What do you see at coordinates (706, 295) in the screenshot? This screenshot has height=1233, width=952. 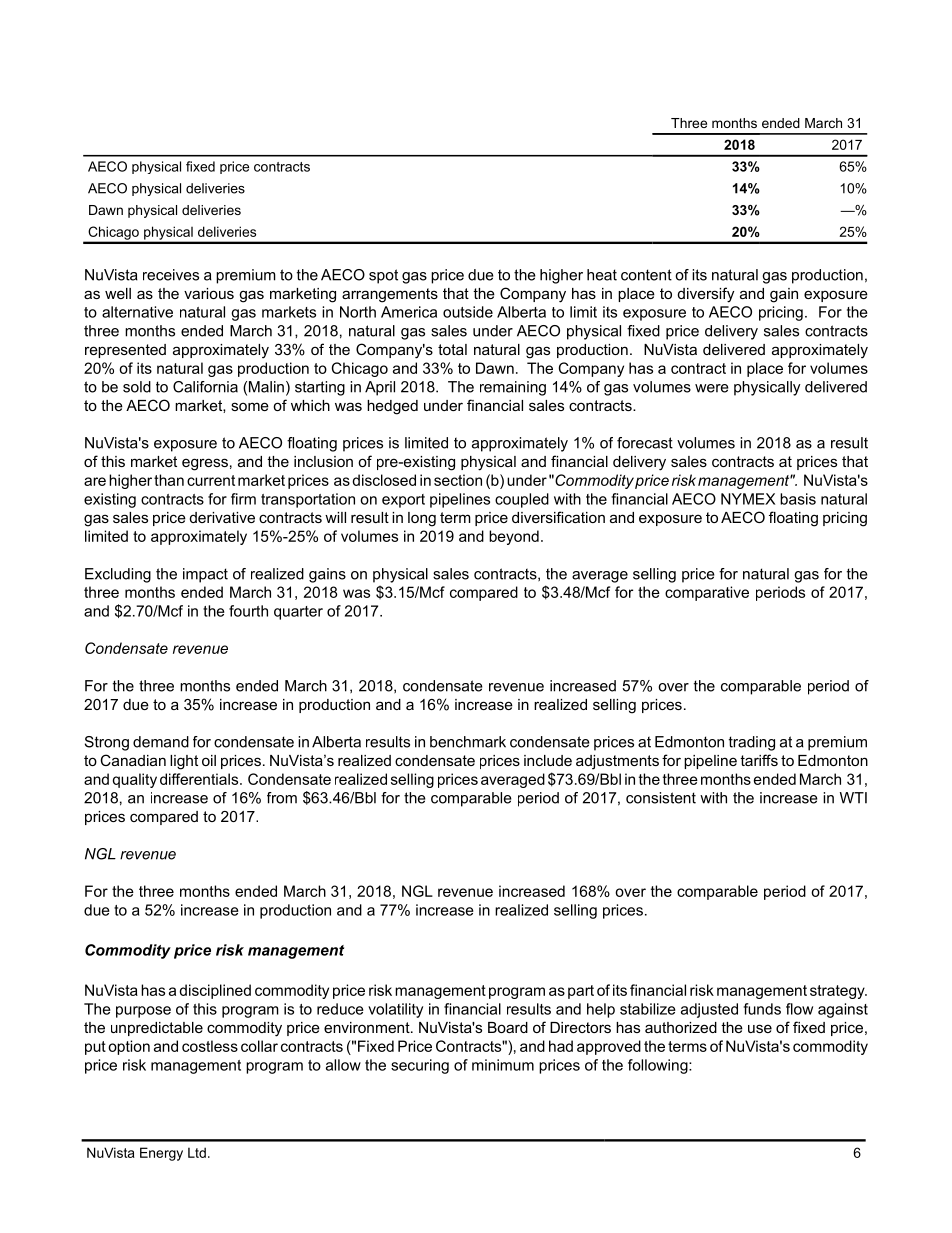 I see `diversify` at bounding box center [706, 295].
